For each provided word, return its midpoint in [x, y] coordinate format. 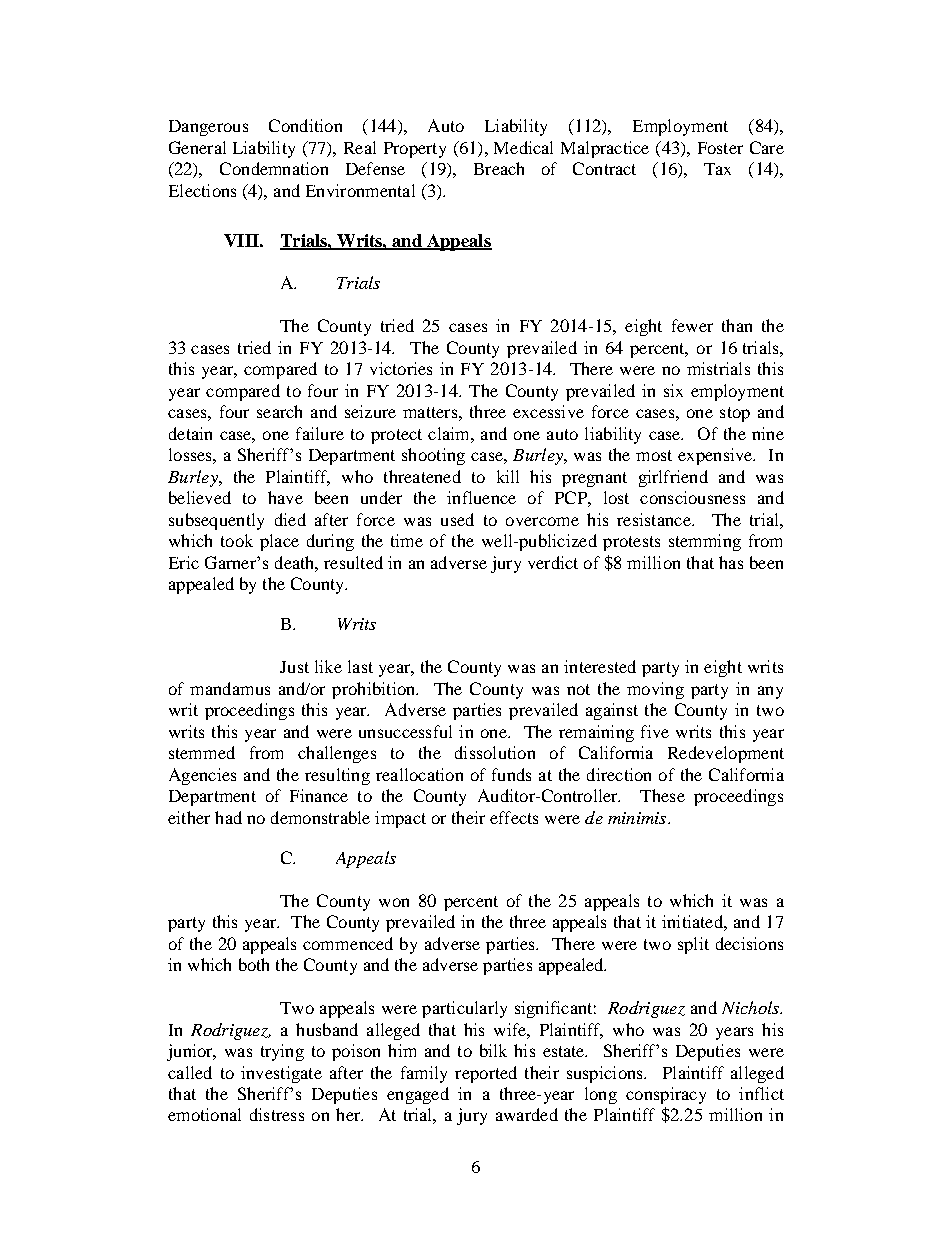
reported [486, 1074]
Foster [720, 148]
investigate [281, 1074]
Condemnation [274, 168]
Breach [499, 168]
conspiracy [666, 1095]
